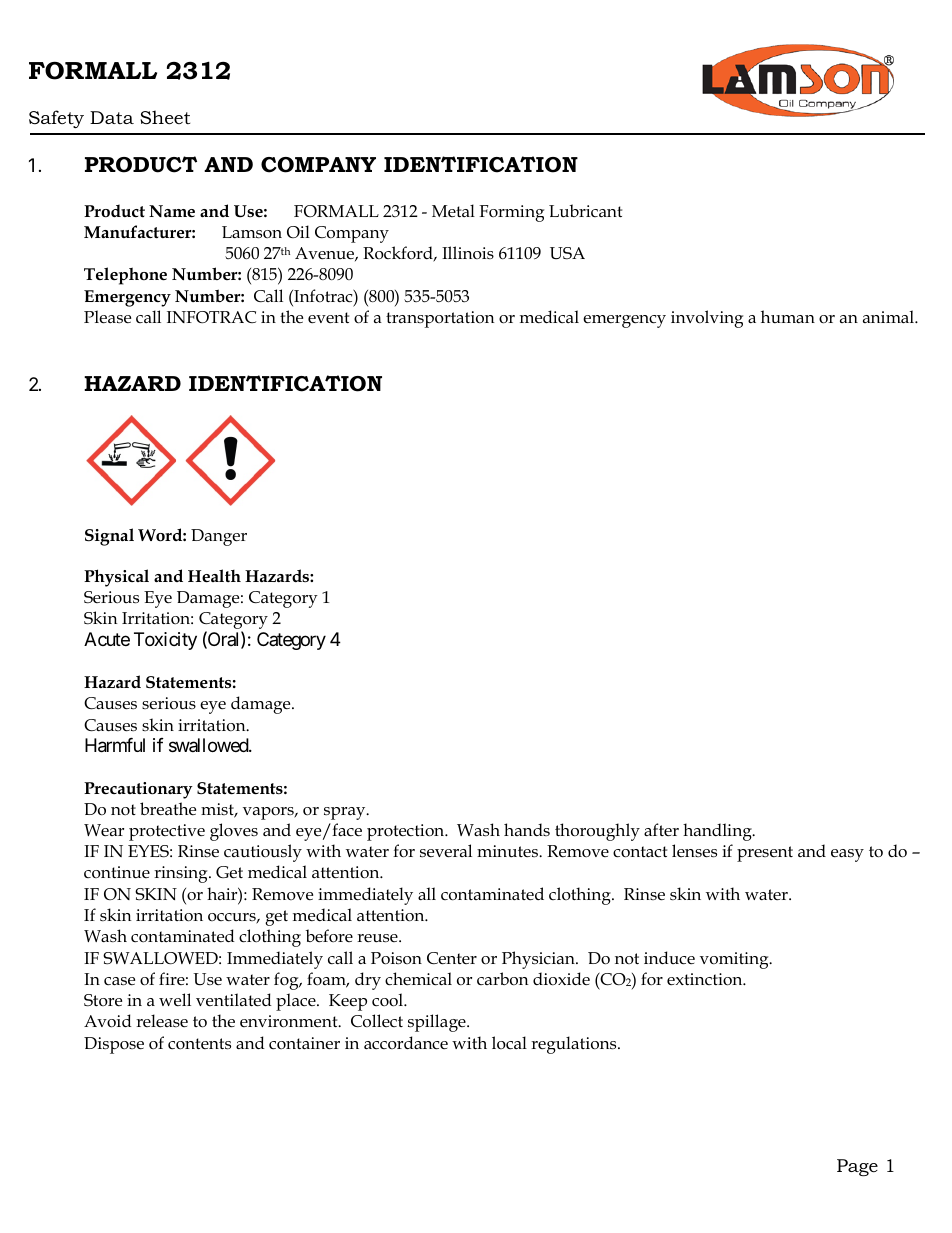 The image size is (952, 1233). Describe the element at coordinates (114, 1045) in the screenshot. I see `Dispose` at that location.
